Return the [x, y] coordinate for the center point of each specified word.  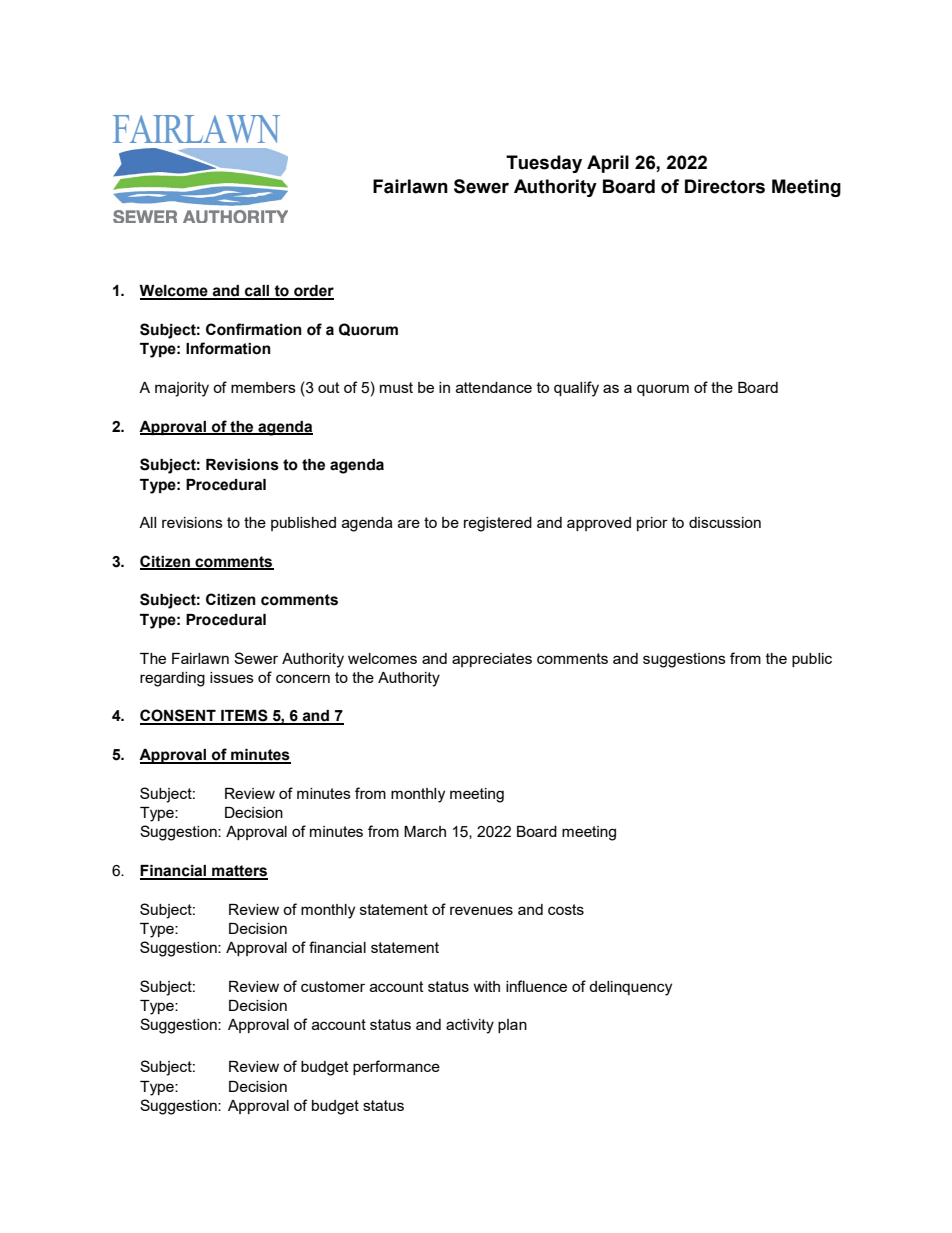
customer [333, 986]
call [257, 292]
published [303, 524]
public [812, 660]
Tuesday [544, 164]
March [425, 831]
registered [498, 524]
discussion [725, 522]
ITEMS [244, 716]
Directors [725, 186]
